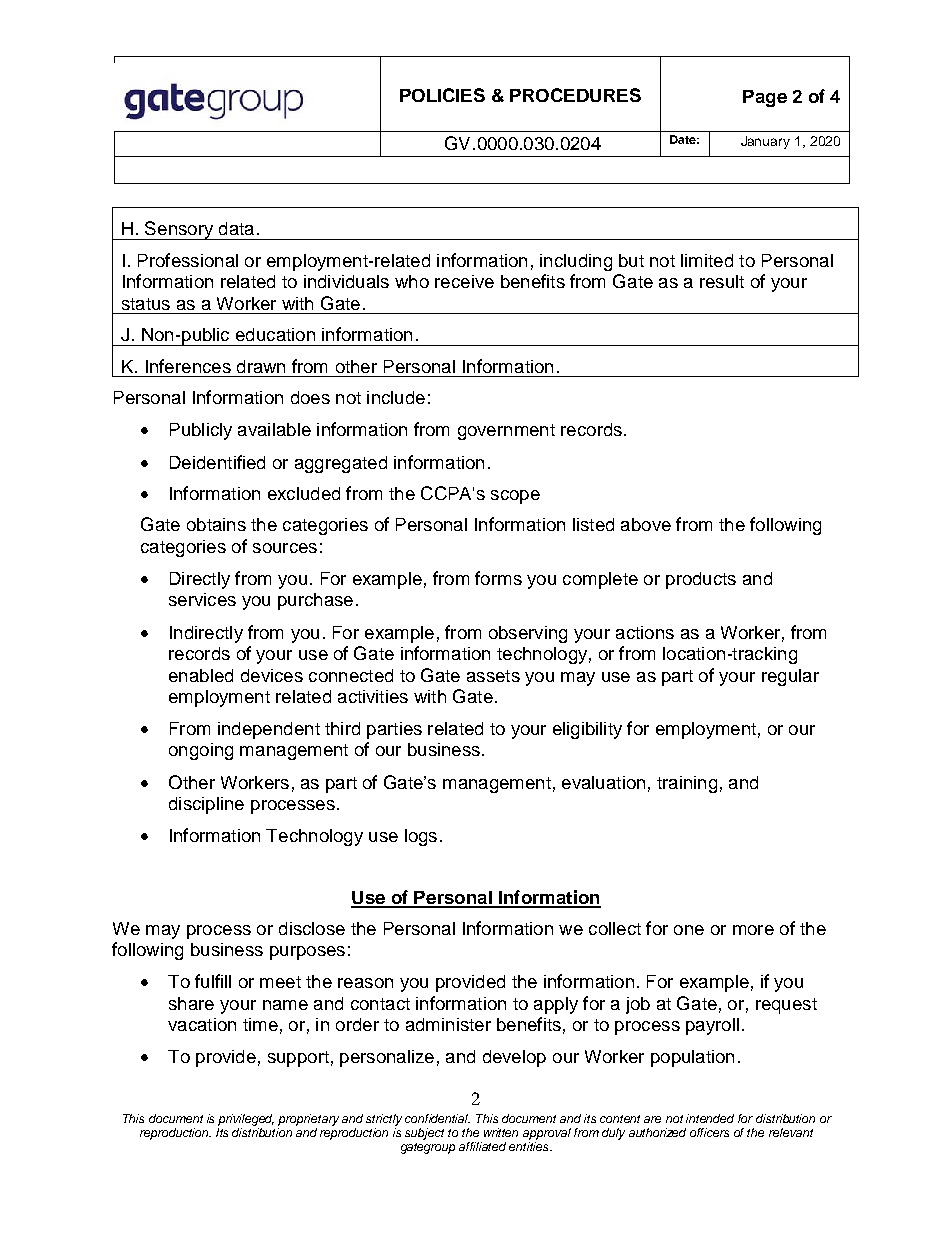  What do you see at coordinates (246, 1120) in the image?
I see `privileged` at bounding box center [246, 1120].
